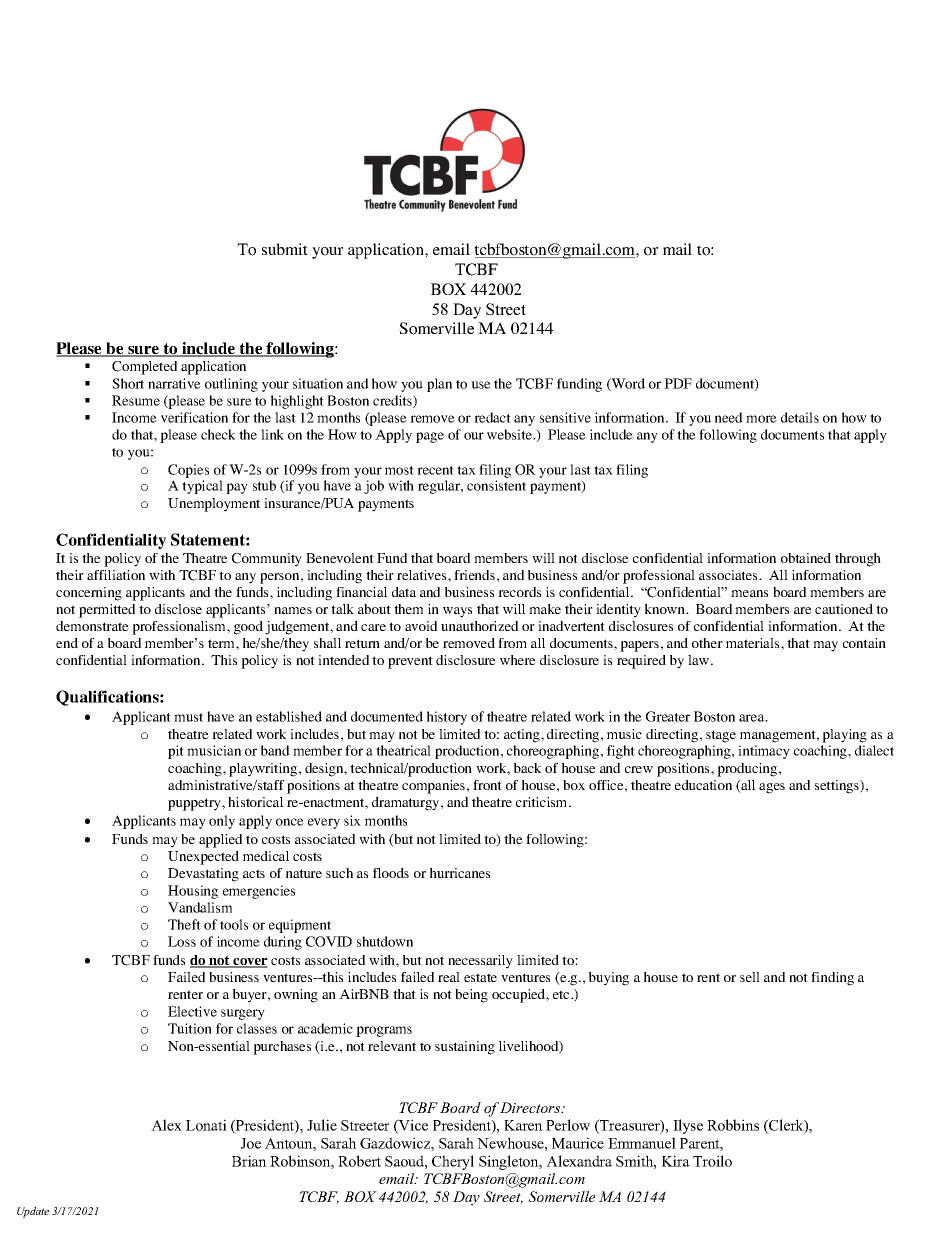  Describe the element at coordinates (471, 996) in the screenshot. I see `being` at that location.
